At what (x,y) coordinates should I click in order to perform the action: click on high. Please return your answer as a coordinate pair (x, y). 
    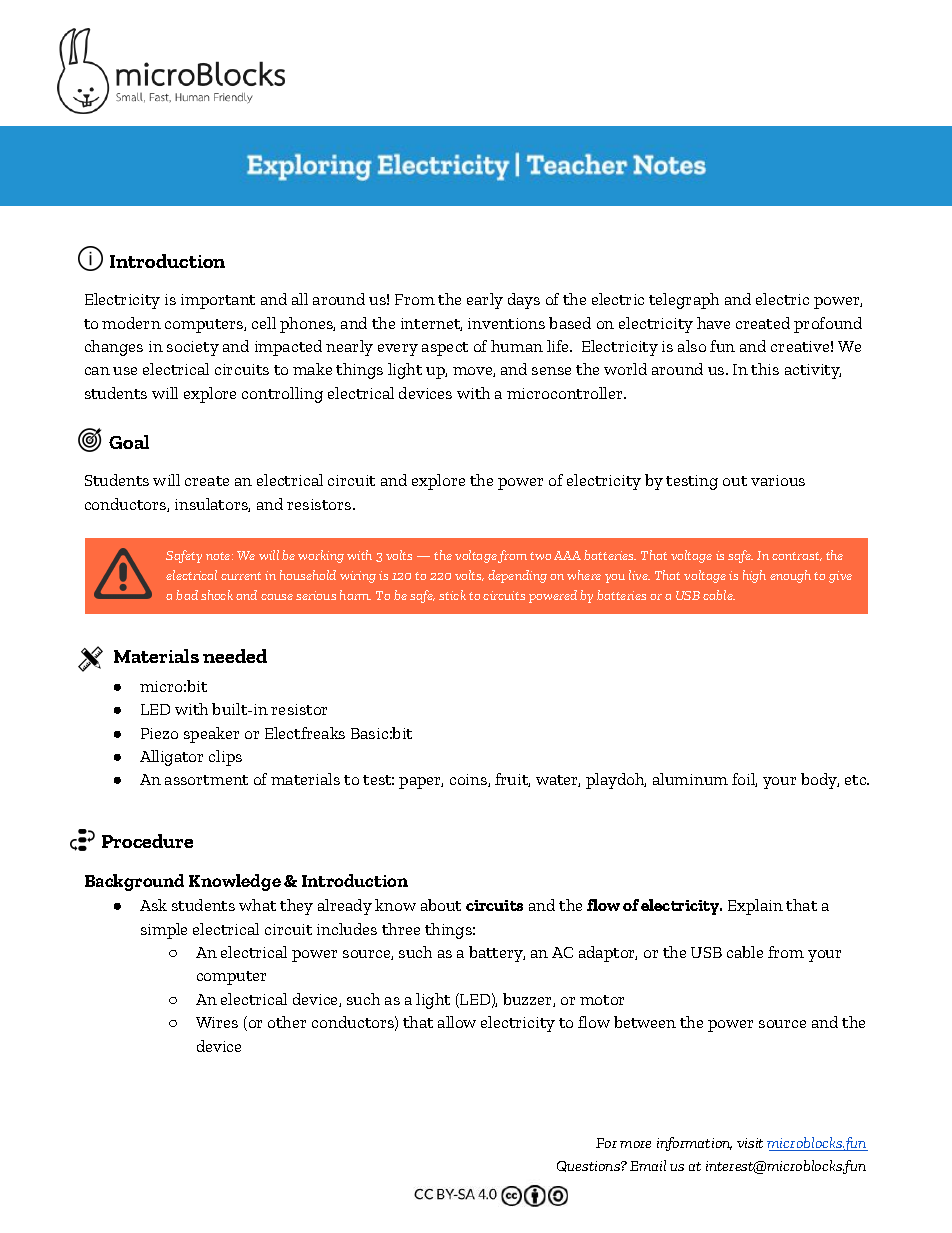
    Looking at the image, I should click on (754, 576).
